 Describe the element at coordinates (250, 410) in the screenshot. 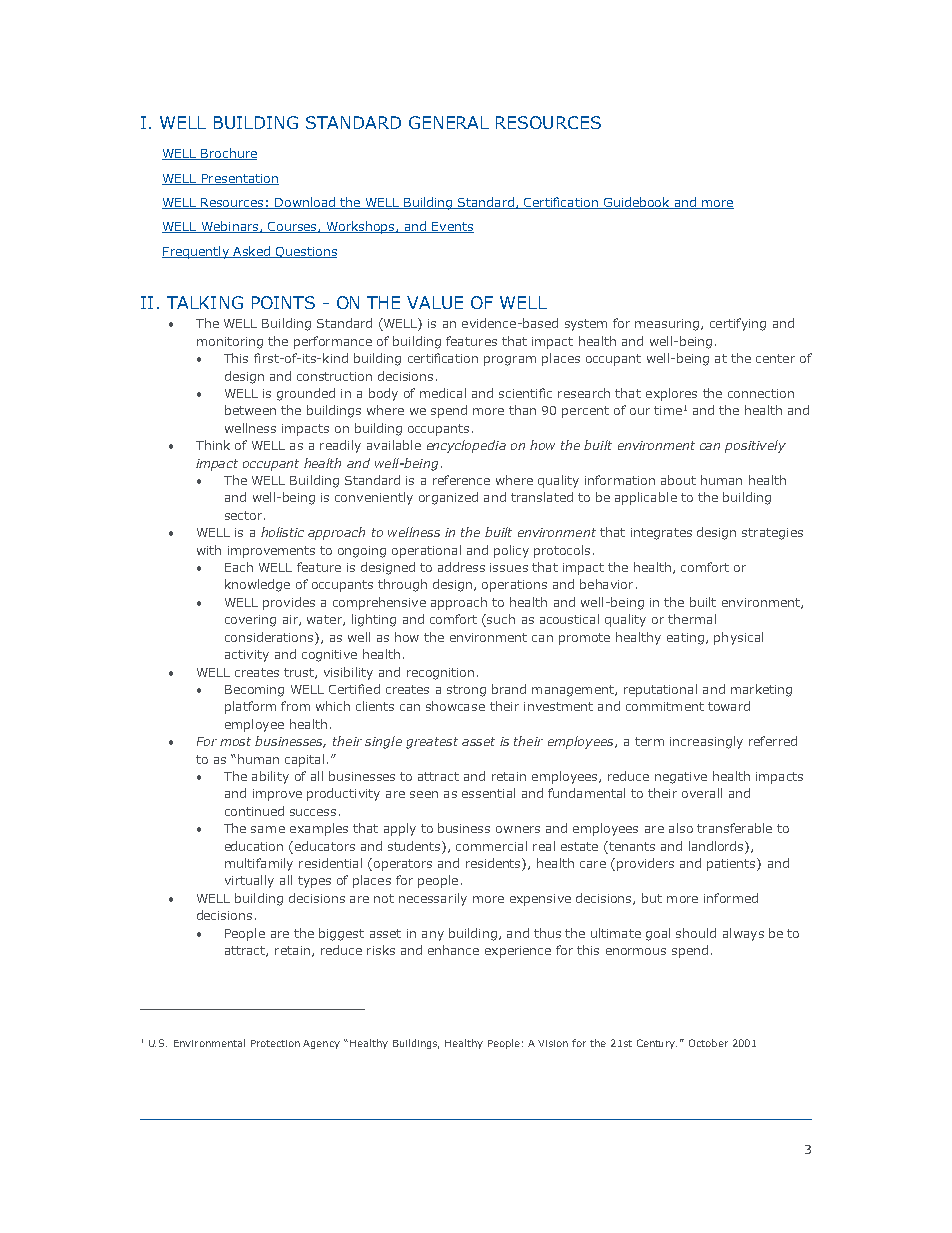

I see `between` at that location.
